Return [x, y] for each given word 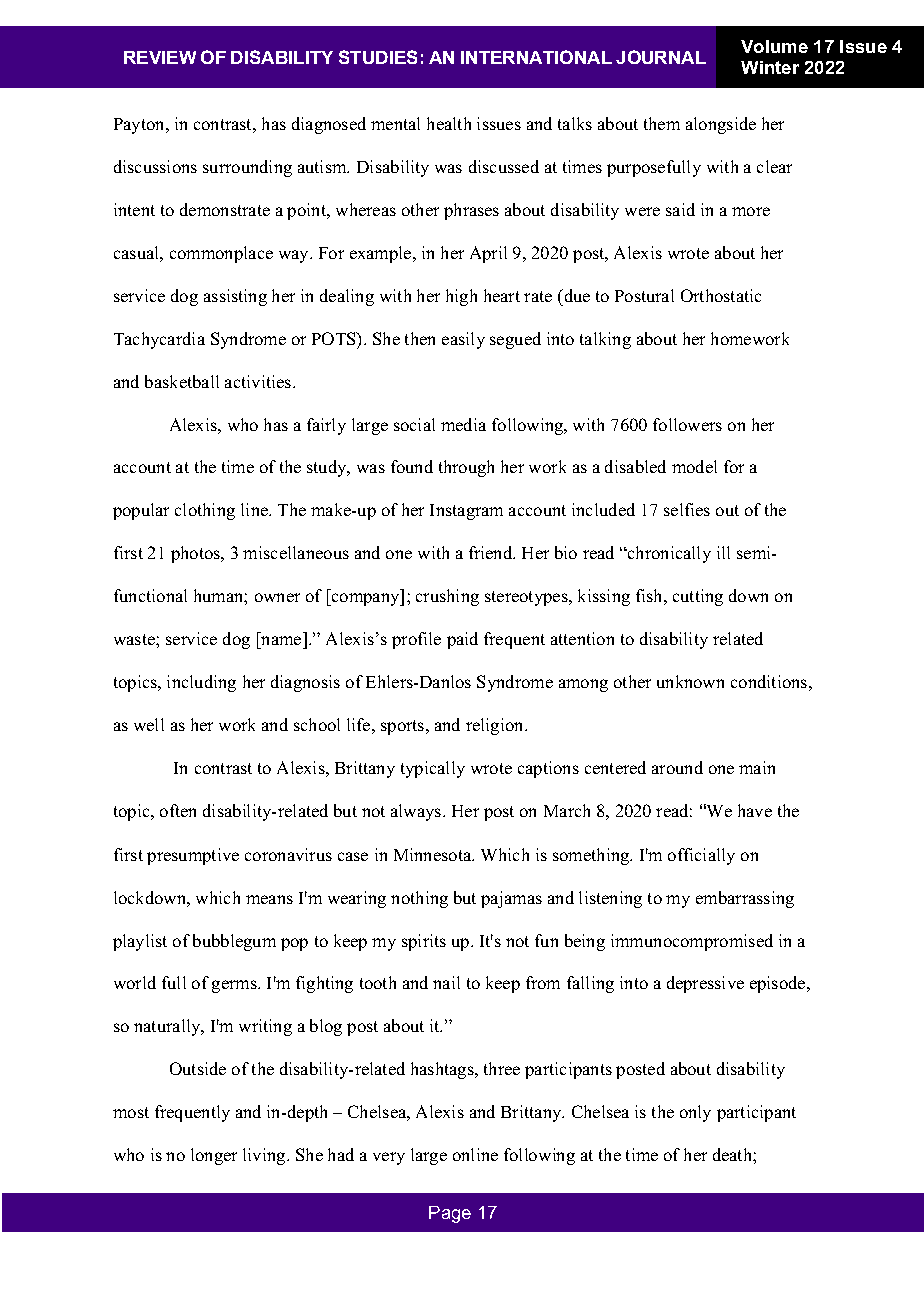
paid [462, 640]
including [201, 683]
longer [214, 1156]
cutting [698, 597]
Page [450, 1214]
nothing [419, 899]
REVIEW [160, 57]
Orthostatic [721, 295]
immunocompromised [692, 942]
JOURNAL [661, 57]
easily [463, 340]
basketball [182, 381]
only [695, 1113]
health [449, 123]
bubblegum [234, 942]
